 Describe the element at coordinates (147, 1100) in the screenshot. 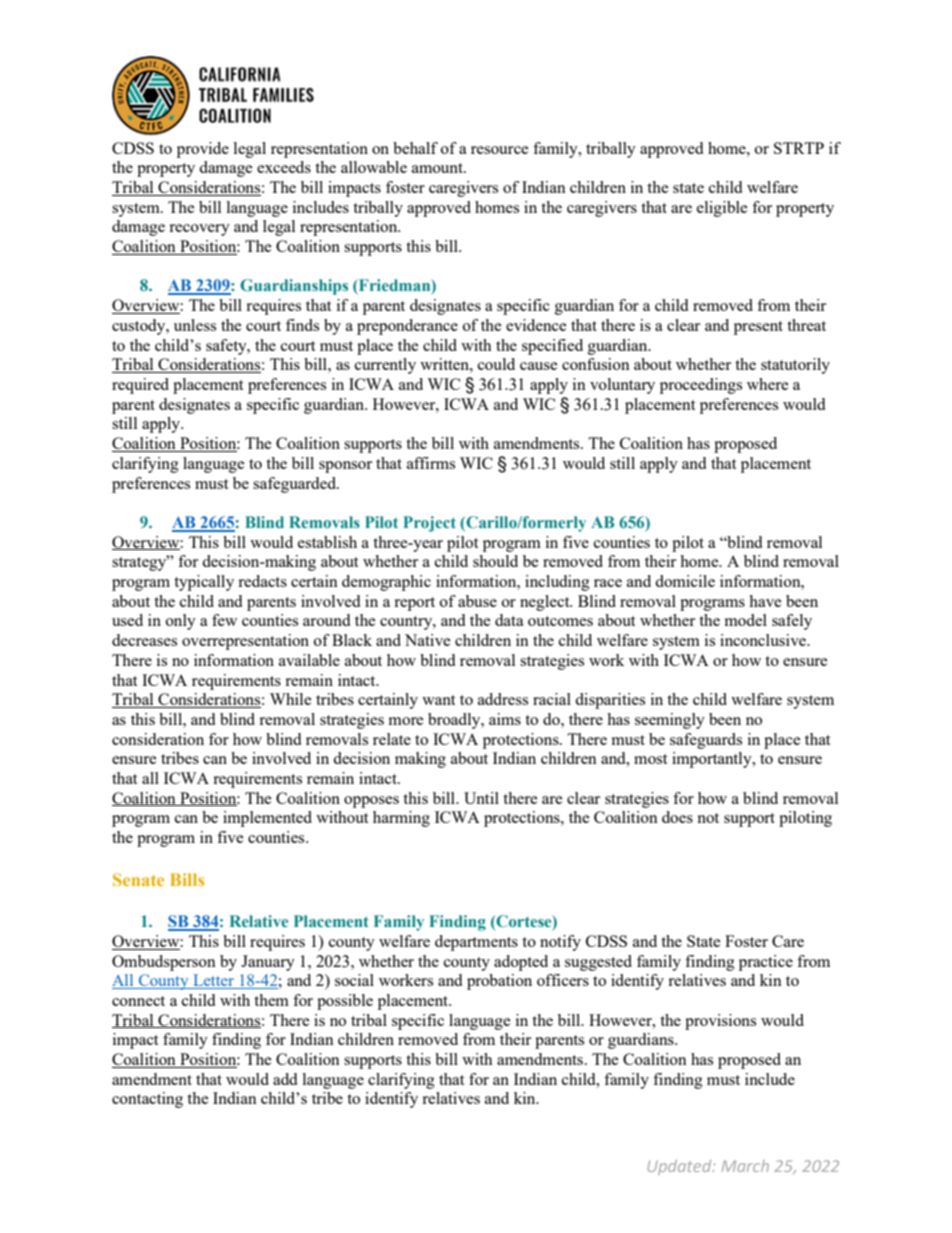

I see `contacting` at that location.
